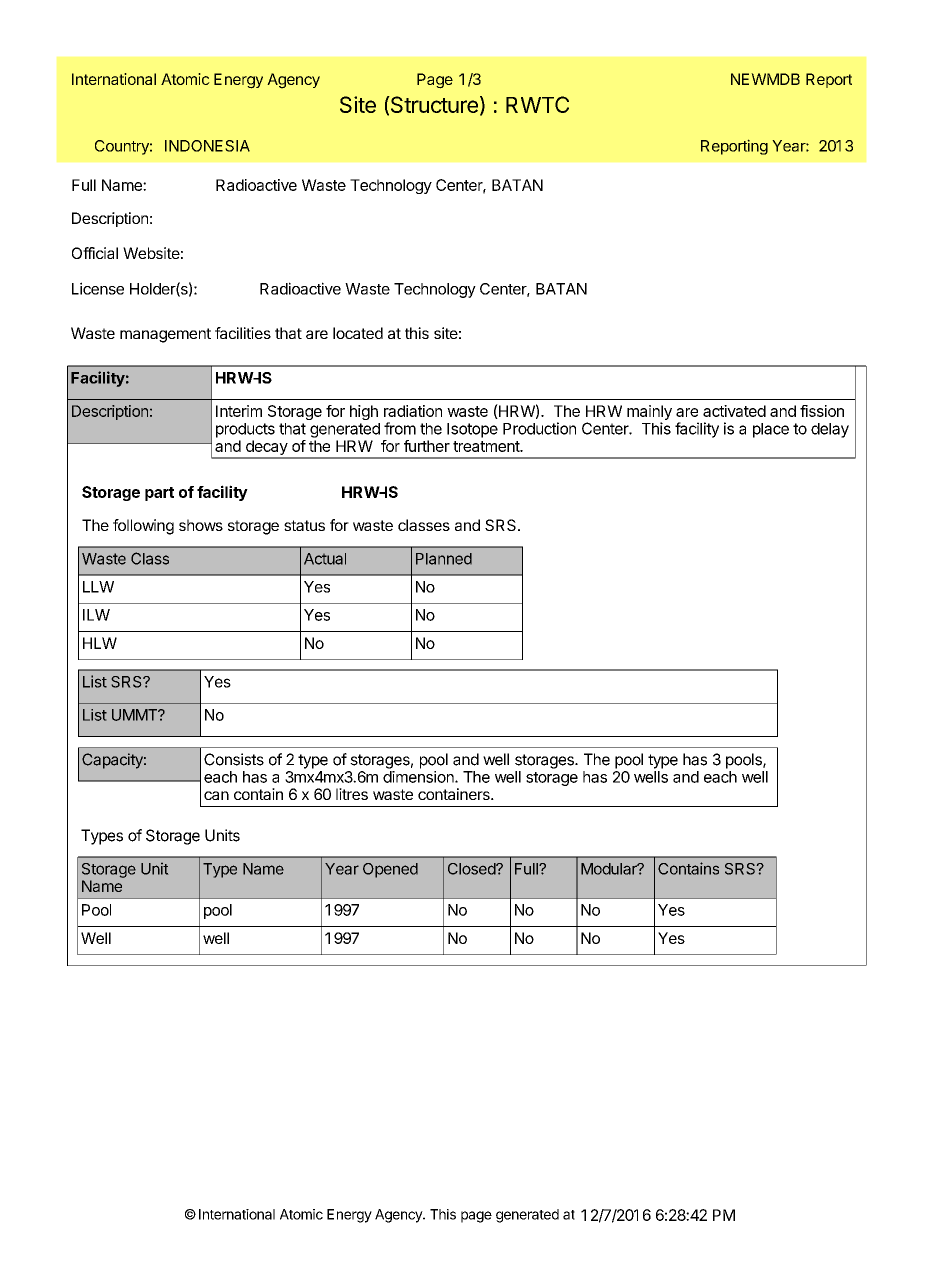 The image size is (932, 1288). What do you see at coordinates (239, 411) in the image?
I see `Interim` at bounding box center [239, 411].
